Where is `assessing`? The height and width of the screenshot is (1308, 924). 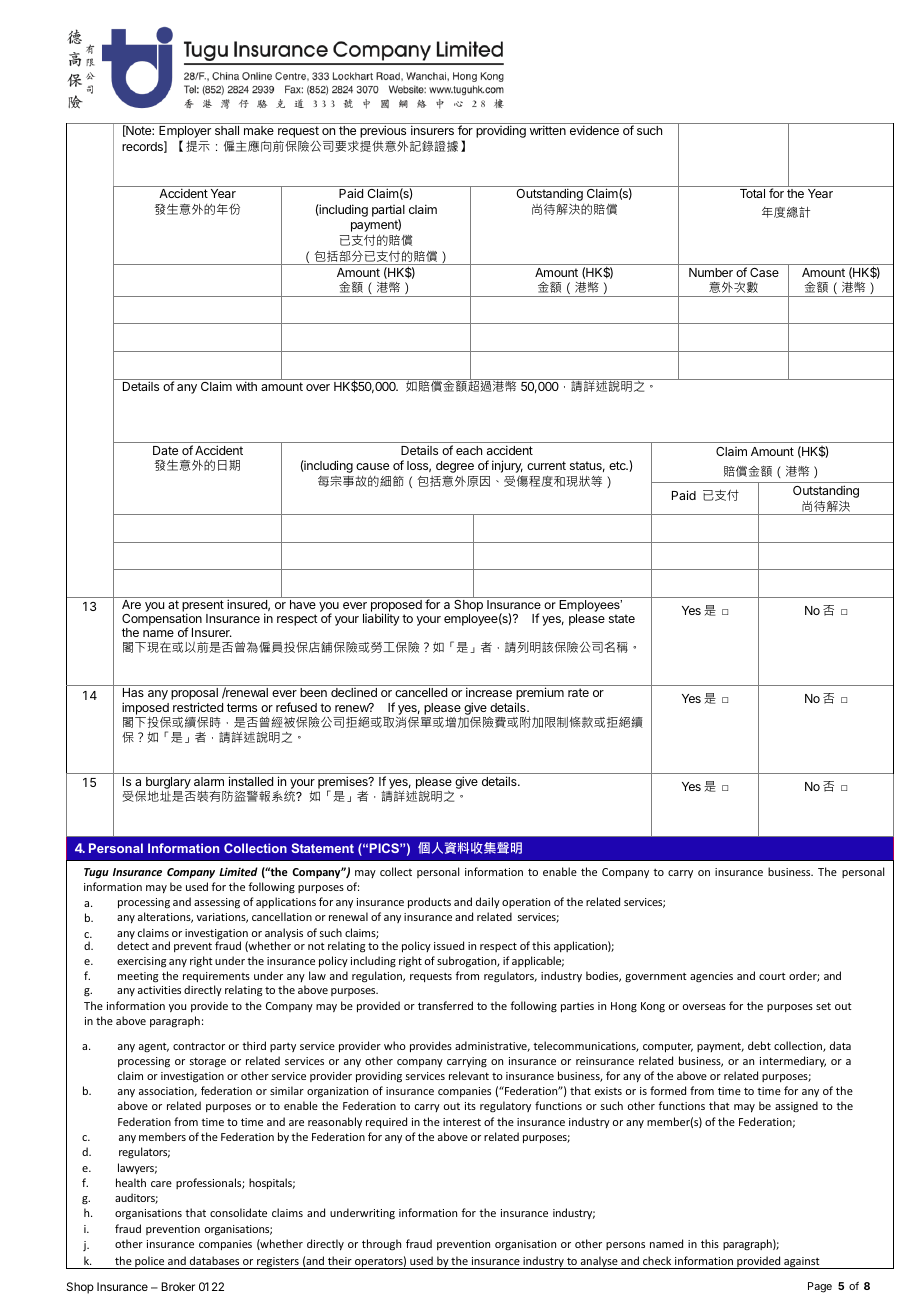 assessing is located at coordinates (217, 903).
